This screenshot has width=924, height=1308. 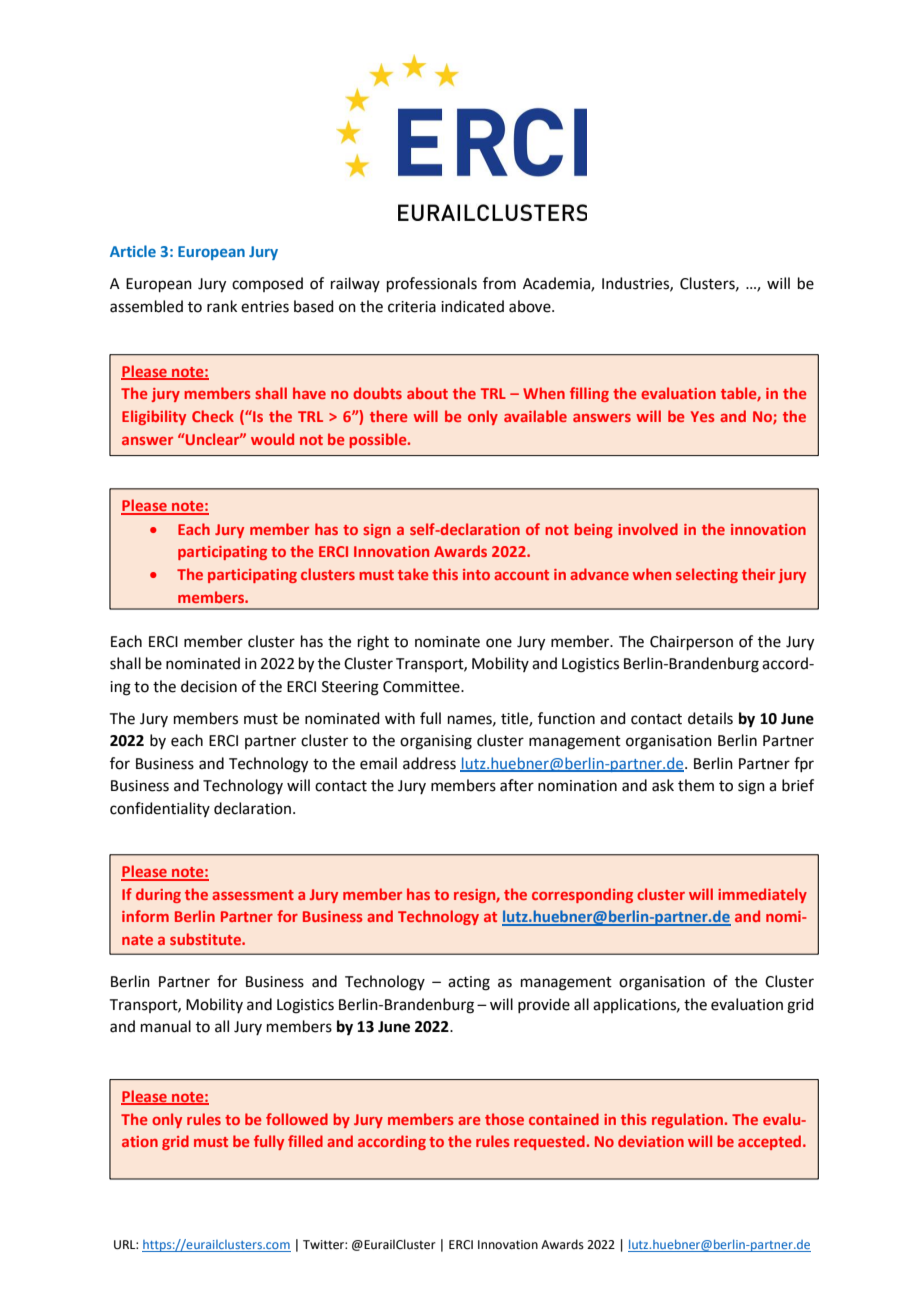 What do you see at coordinates (531, 306) in the screenshot?
I see `above` at bounding box center [531, 306].
